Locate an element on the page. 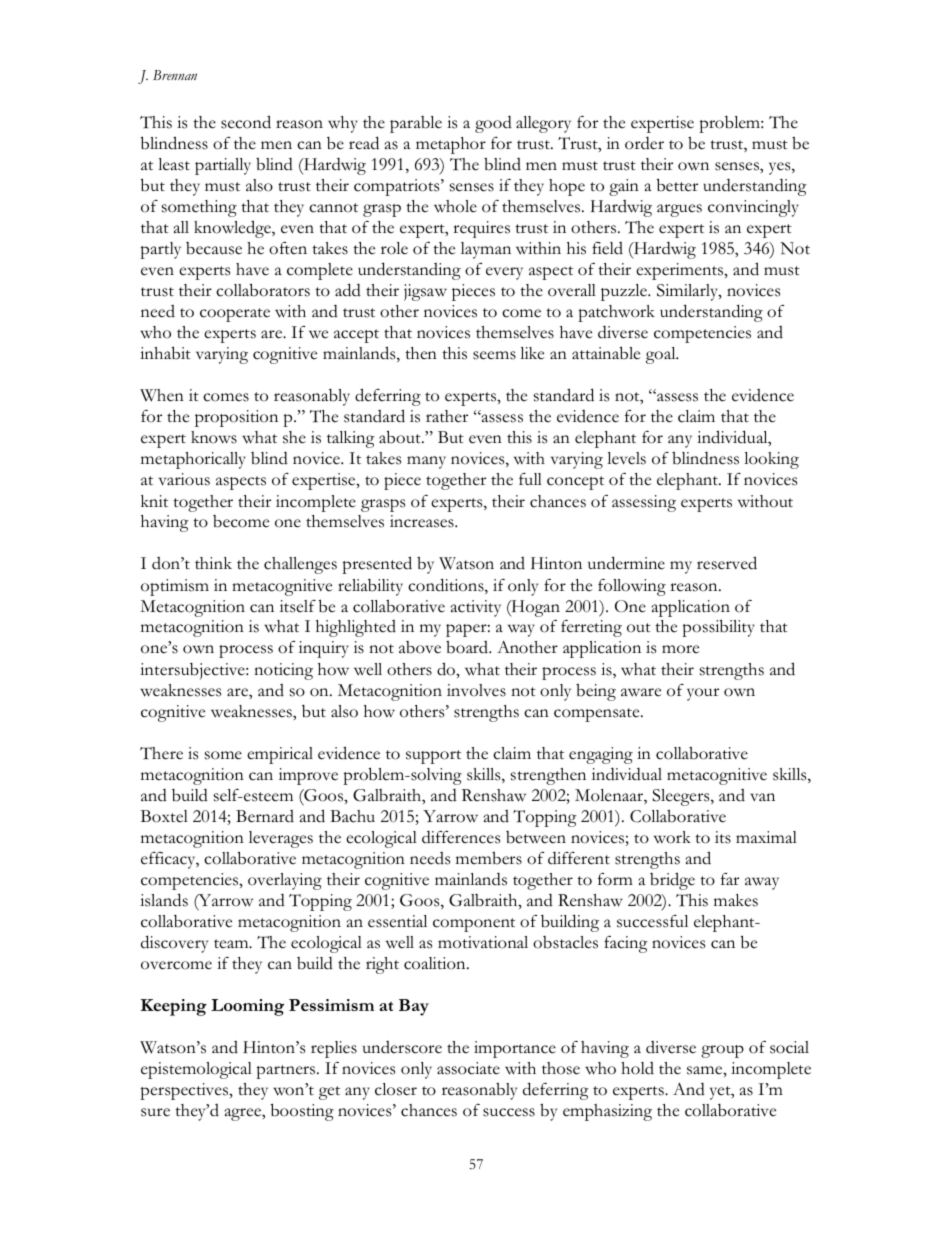 This image has height=1233, width=952. order is located at coordinates (644, 143).
